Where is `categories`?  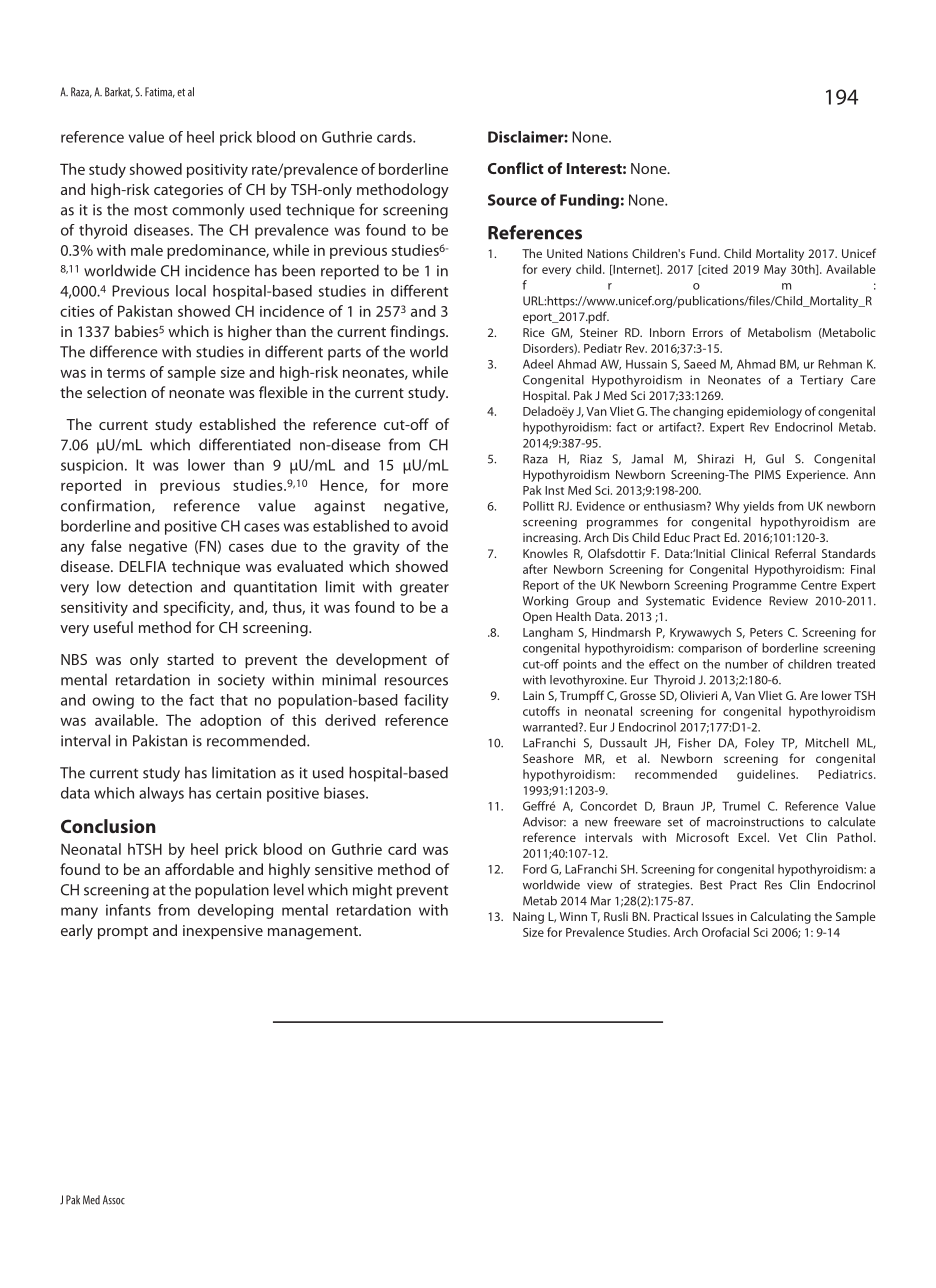
categories is located at coordinates (188, 191).
